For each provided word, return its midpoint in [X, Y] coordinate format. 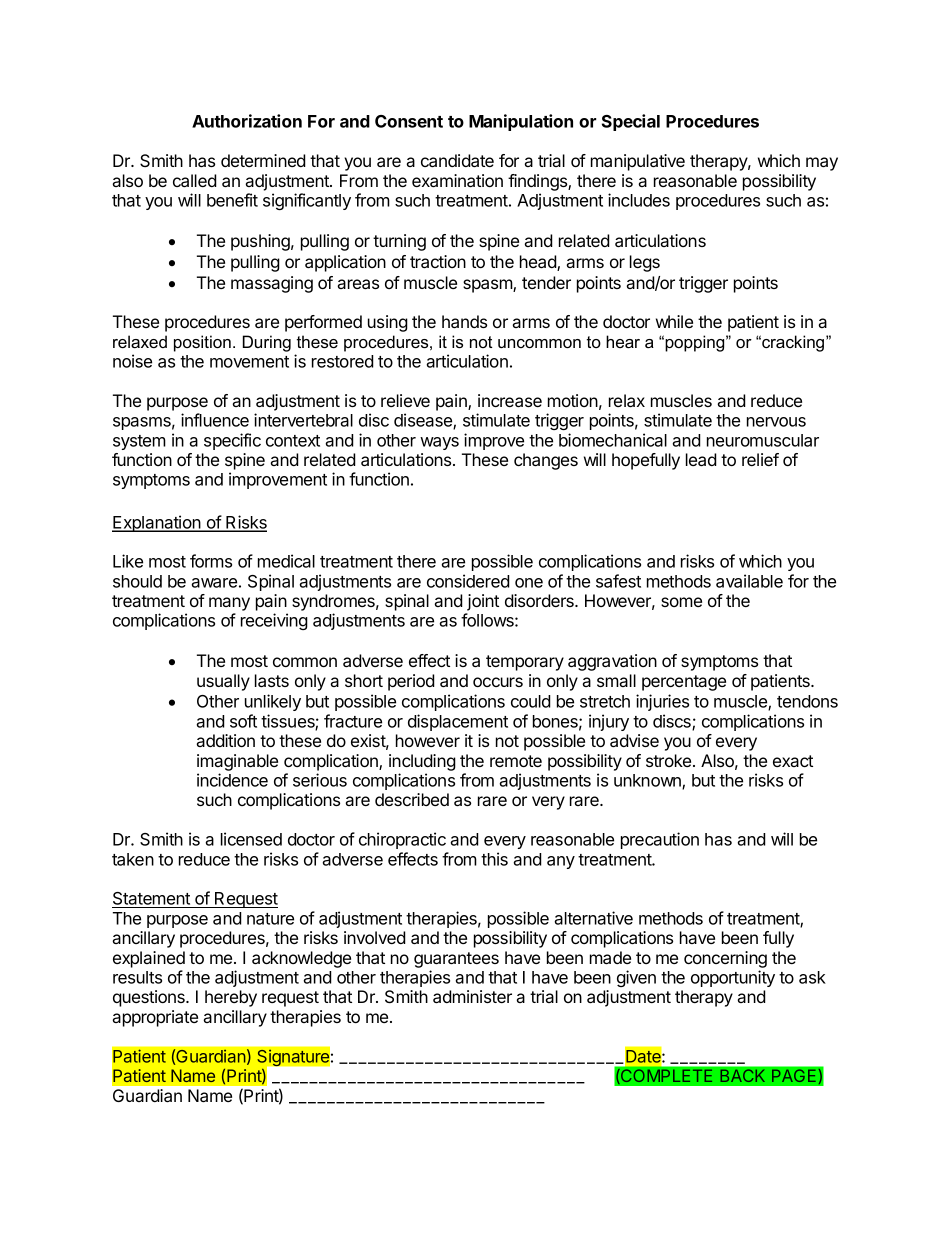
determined [263, 160]
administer [472, 996]
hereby [231, 998]
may [822, 164]
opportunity [733, 978]
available [749, 581]
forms [211, 561]
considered [468, 581]
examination [457, 180]
